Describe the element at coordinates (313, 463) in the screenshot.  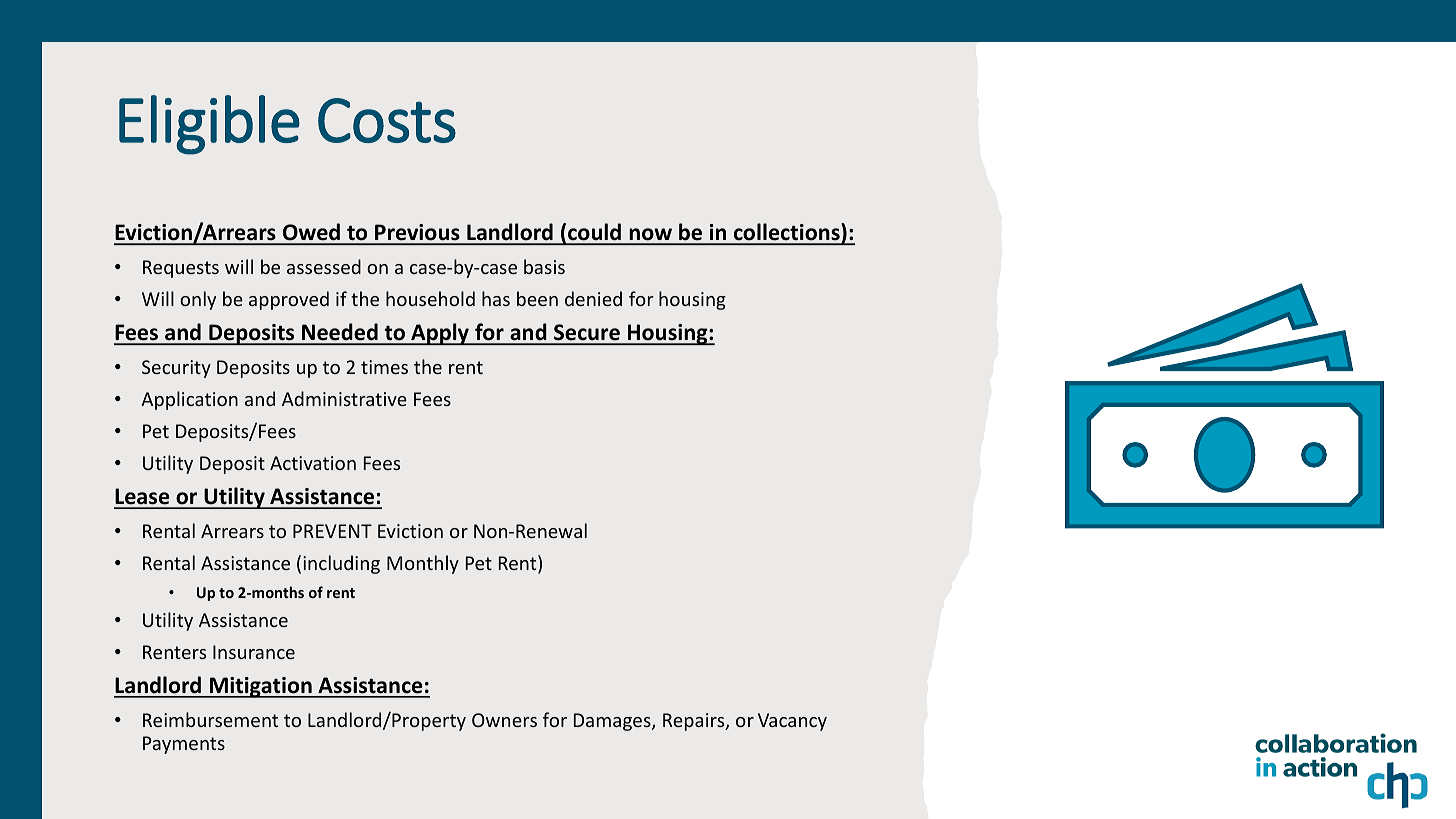
I see `Activation` at that location.
